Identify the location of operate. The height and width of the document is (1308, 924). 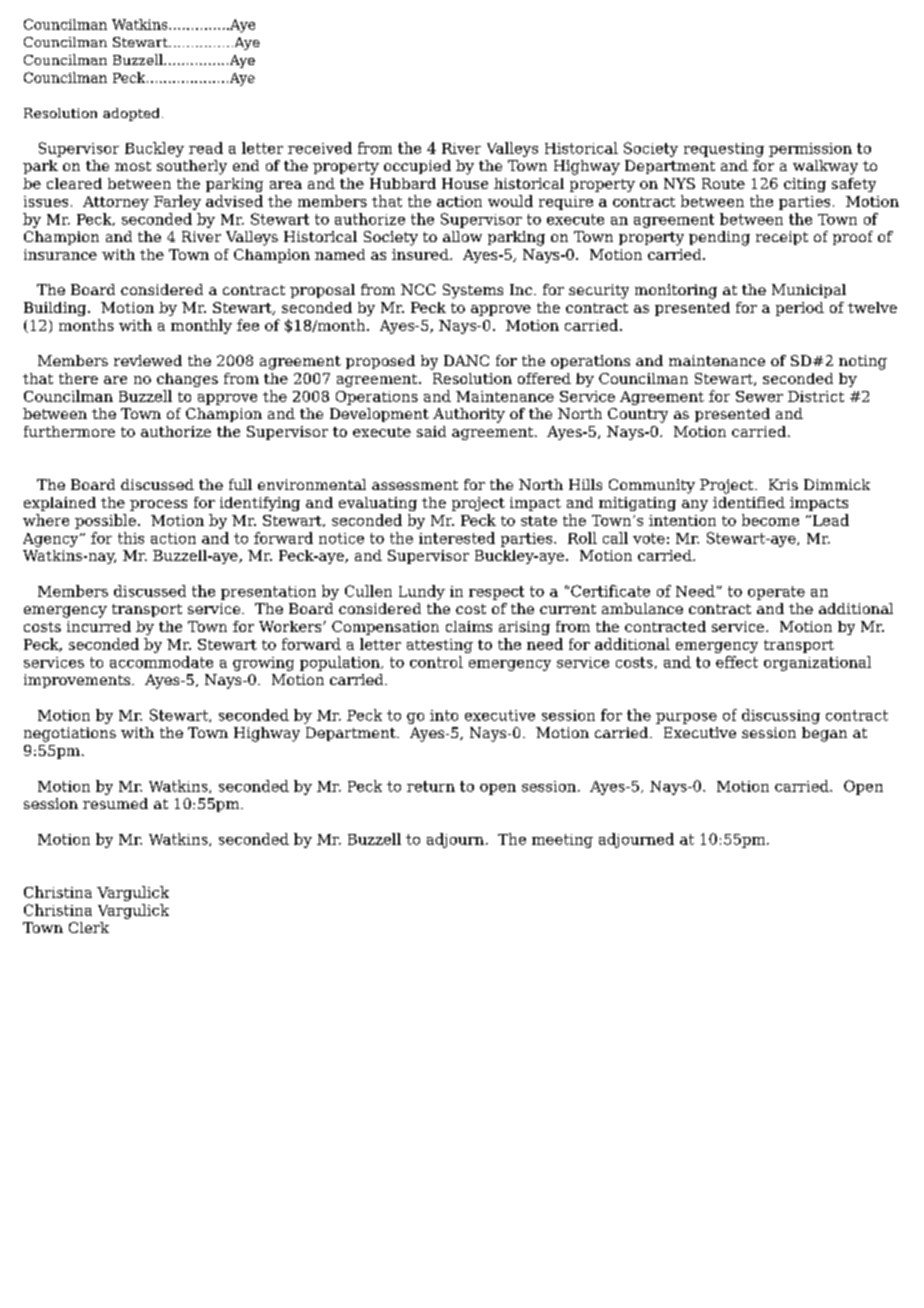
(776, 593).
